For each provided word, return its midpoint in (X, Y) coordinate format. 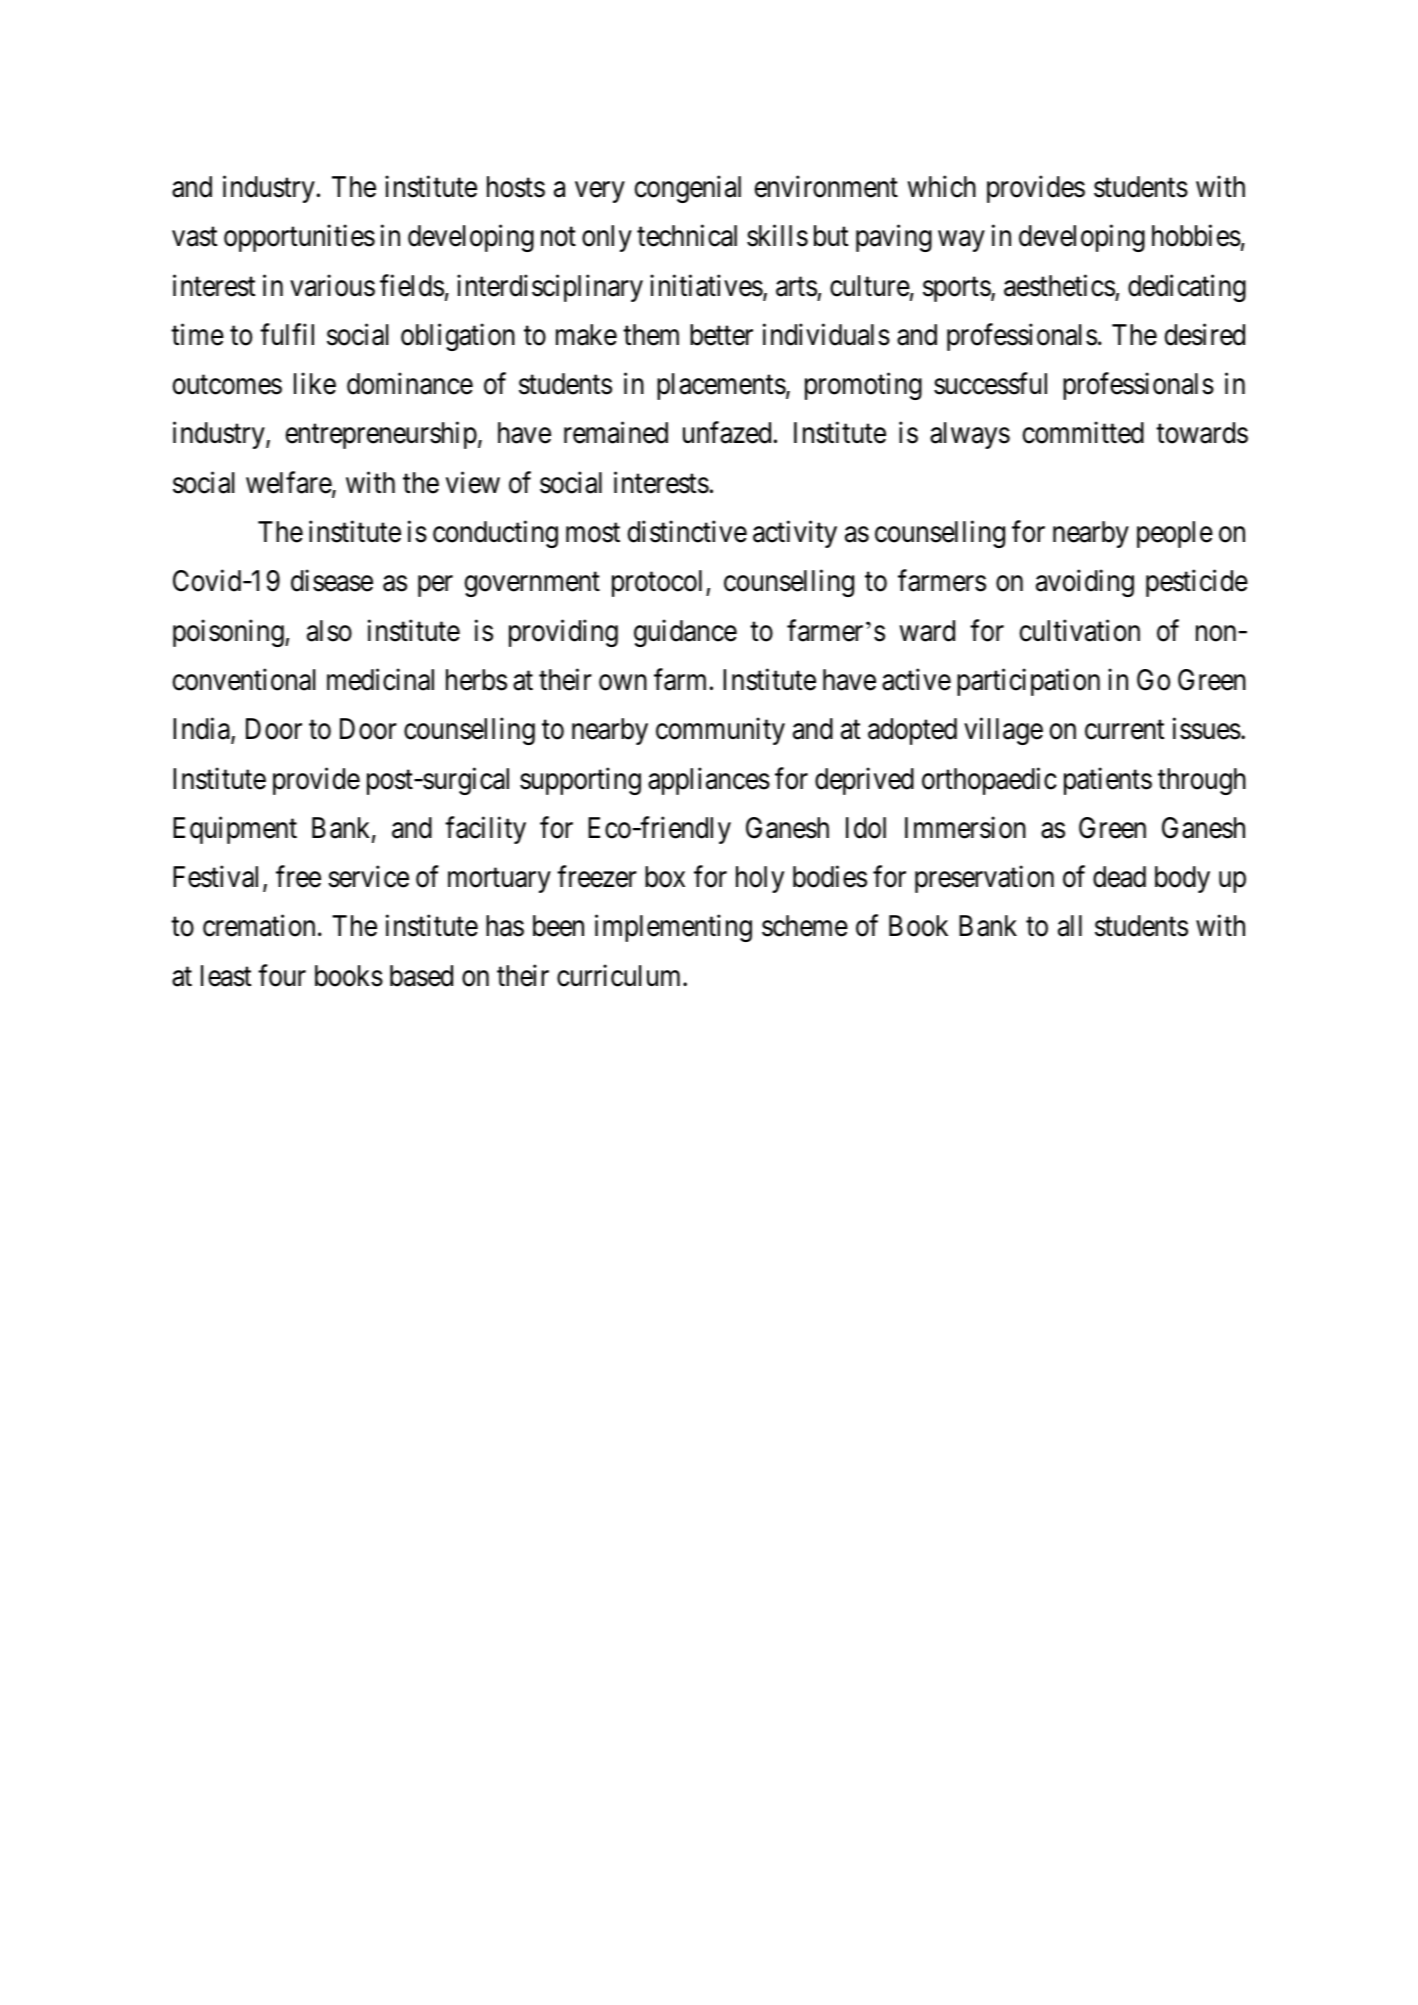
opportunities (299, 238)
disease (332, 581)
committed (1083, 433)
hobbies (1196, 236)
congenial (688, 189)
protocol (659, 583)
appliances (709, 781)
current (1124, 730)
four (282, 975)
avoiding (1085, 583)
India (202, 730)
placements (721, 386)
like (315, 384)
